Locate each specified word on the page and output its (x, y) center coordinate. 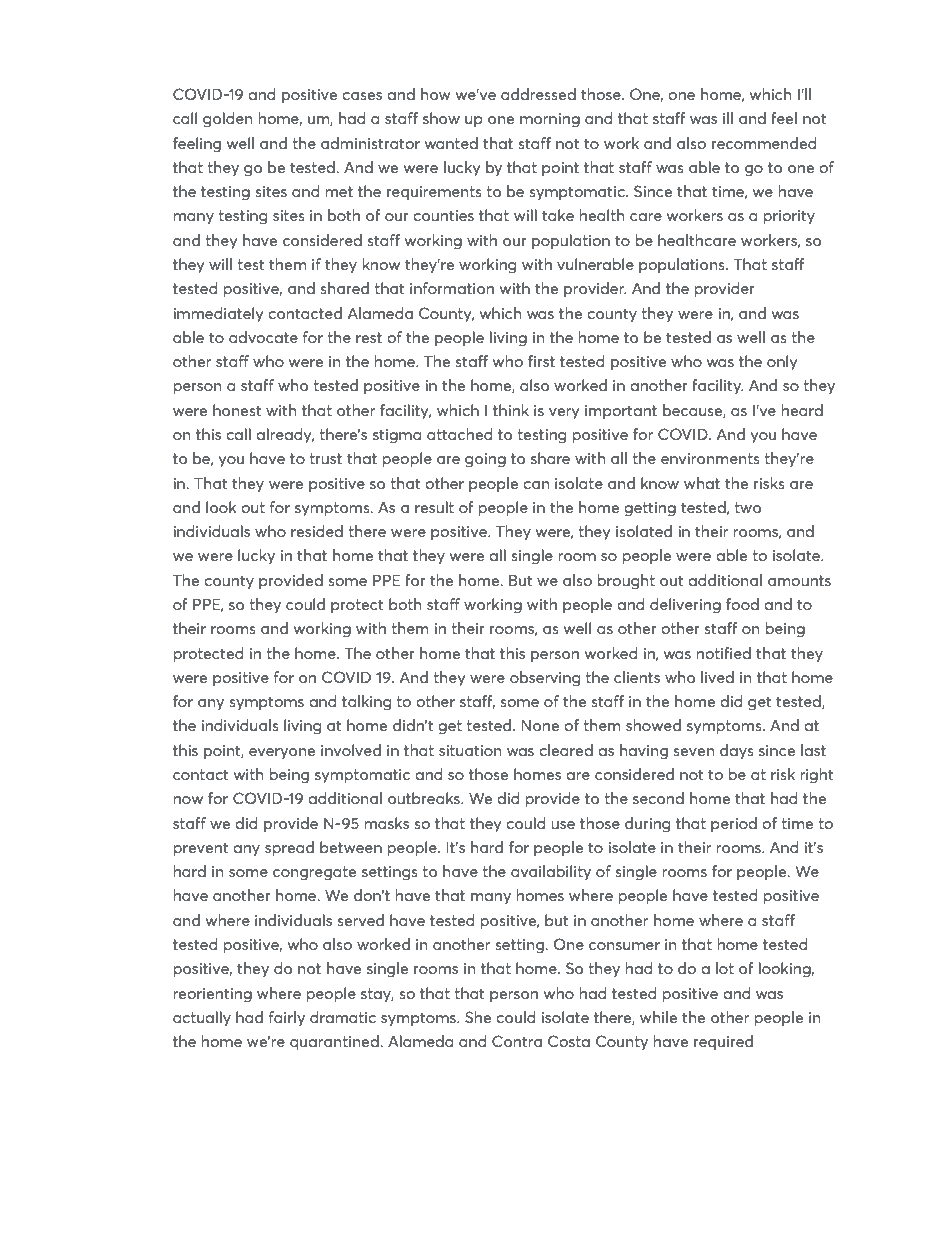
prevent (201, 849)
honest (237, 410)
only (782, 362)
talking (366, 703)
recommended (764, 143)
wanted (451, 143)
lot (725, 968)
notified (723, 653)
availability (551, 872)
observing (545, 679)
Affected (277, 1186)
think (511, 410)
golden (227, 120)
